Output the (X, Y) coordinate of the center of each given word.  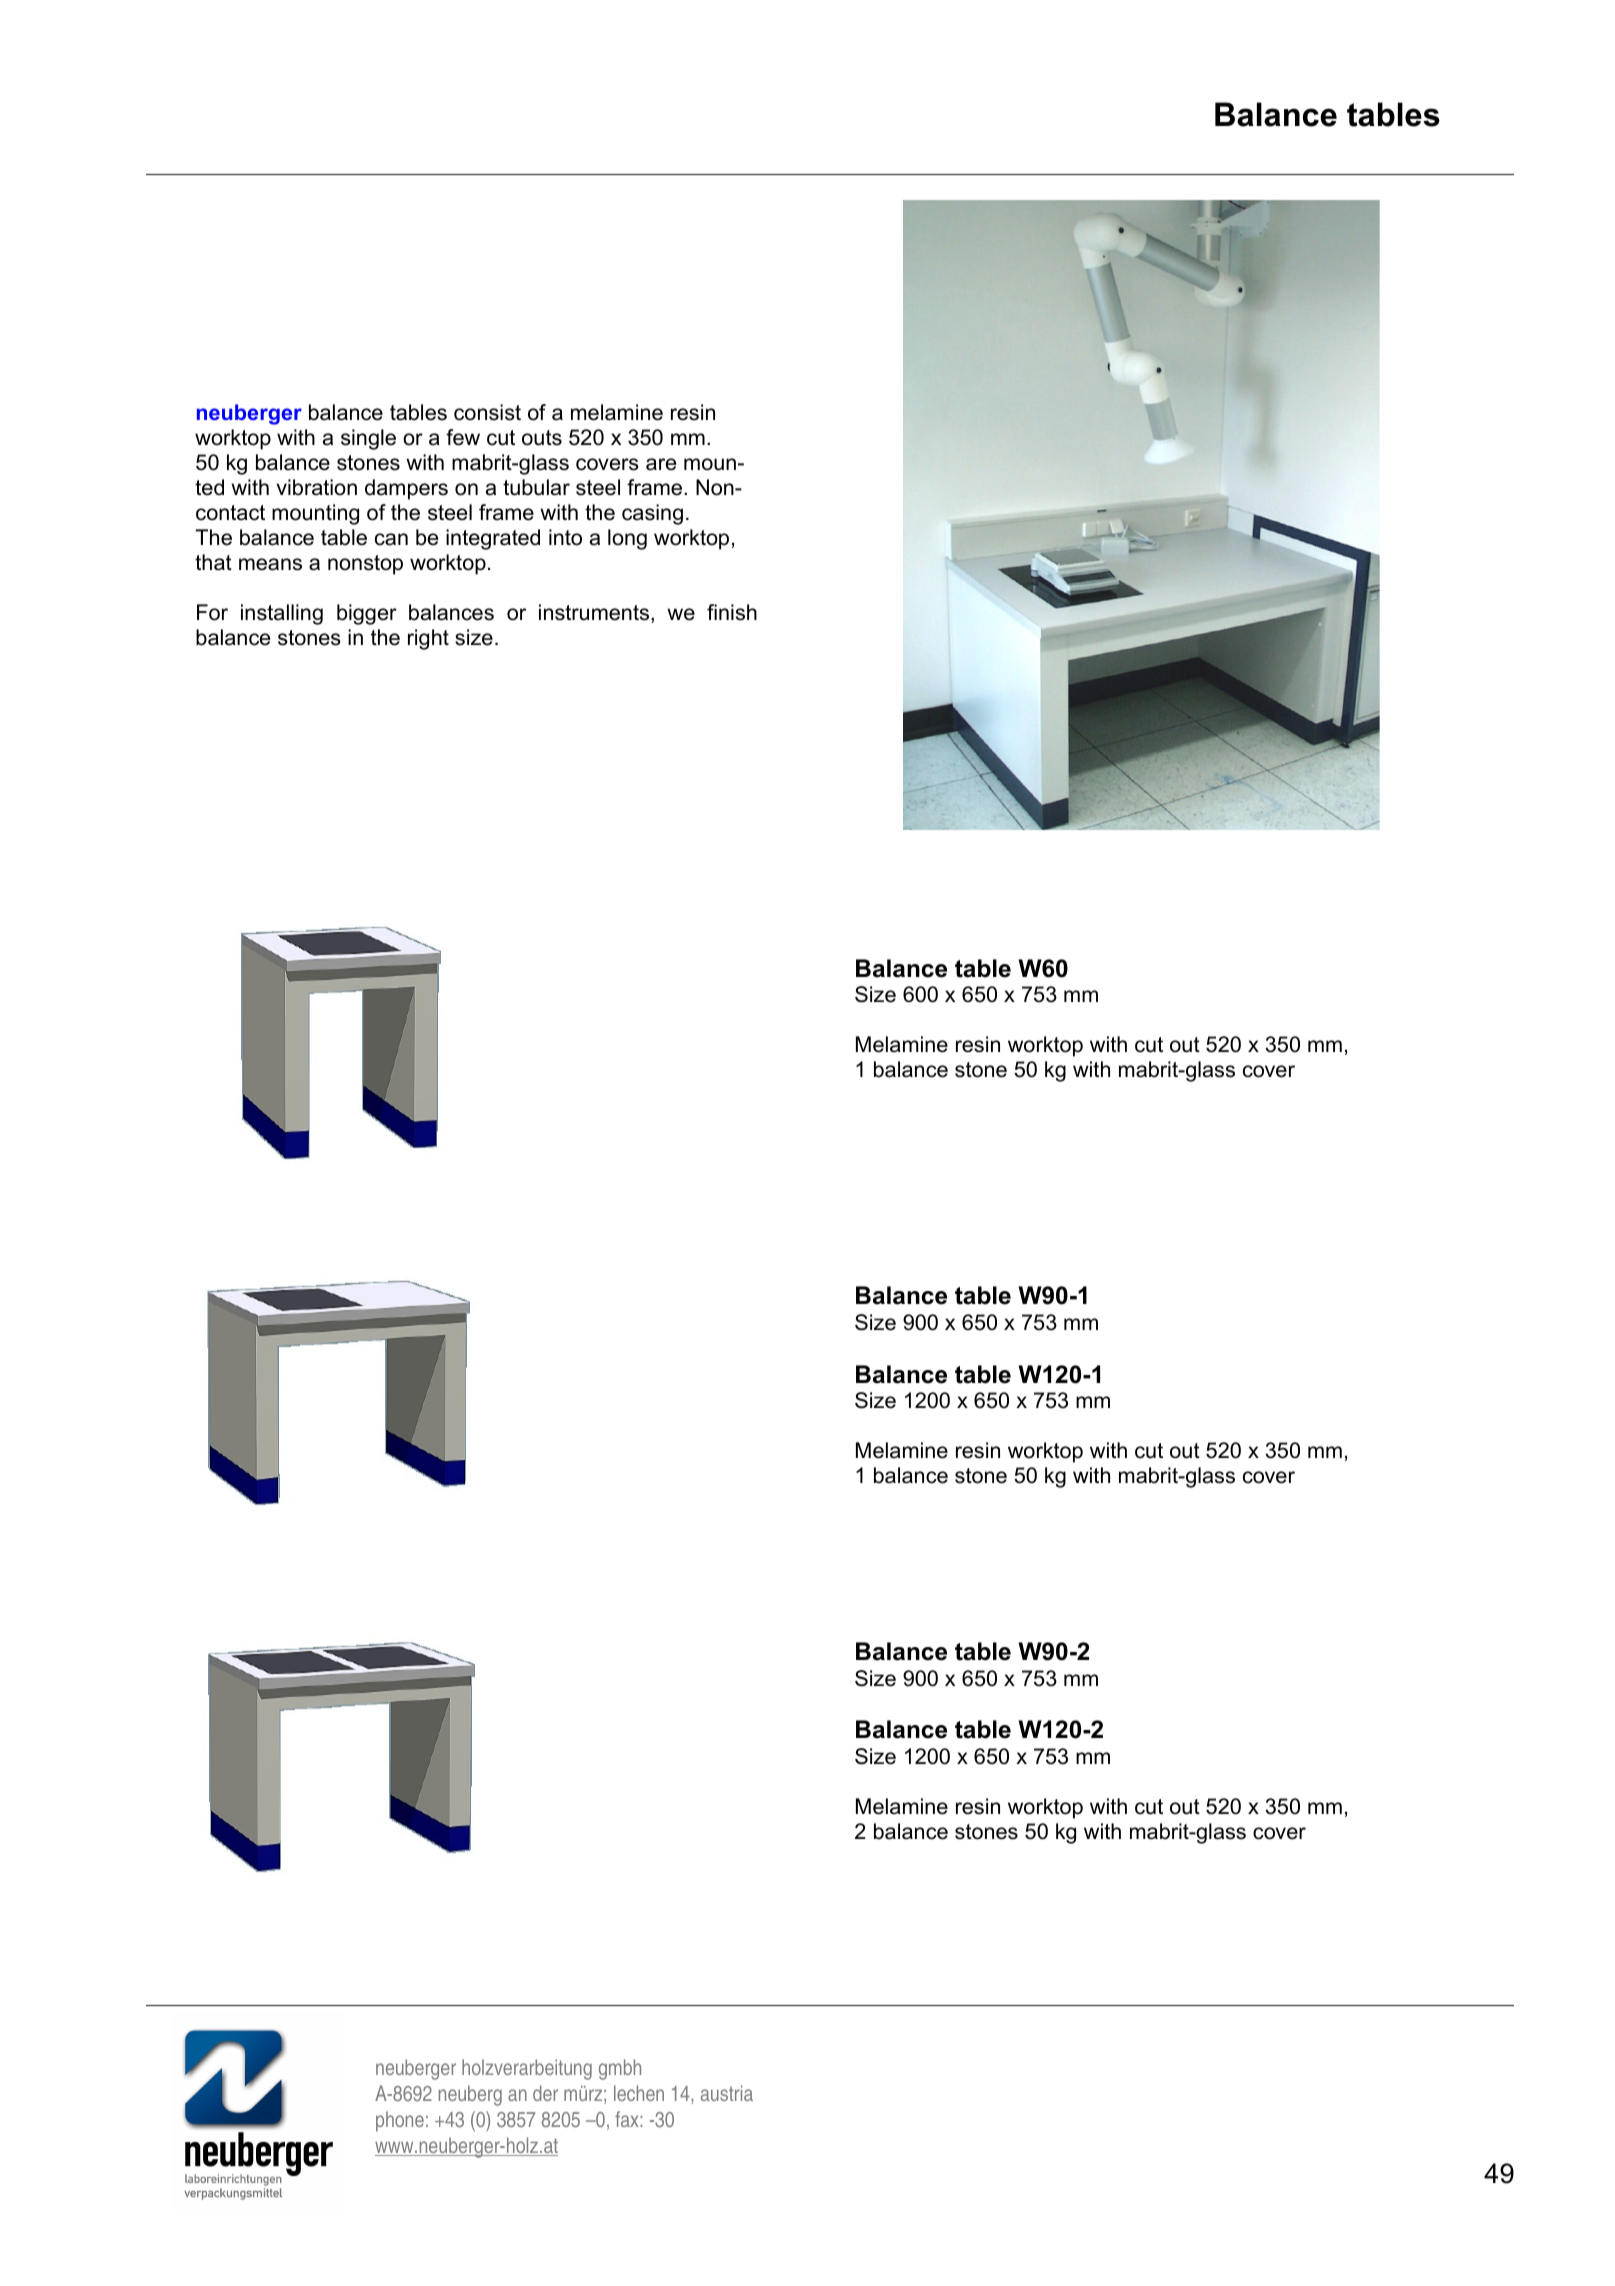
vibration (317, 487)
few (463, 437)
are (661, 464)
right (428, 639)
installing (282, 614)
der (545, 2093)
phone (400, 2121)
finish (732, 612)
